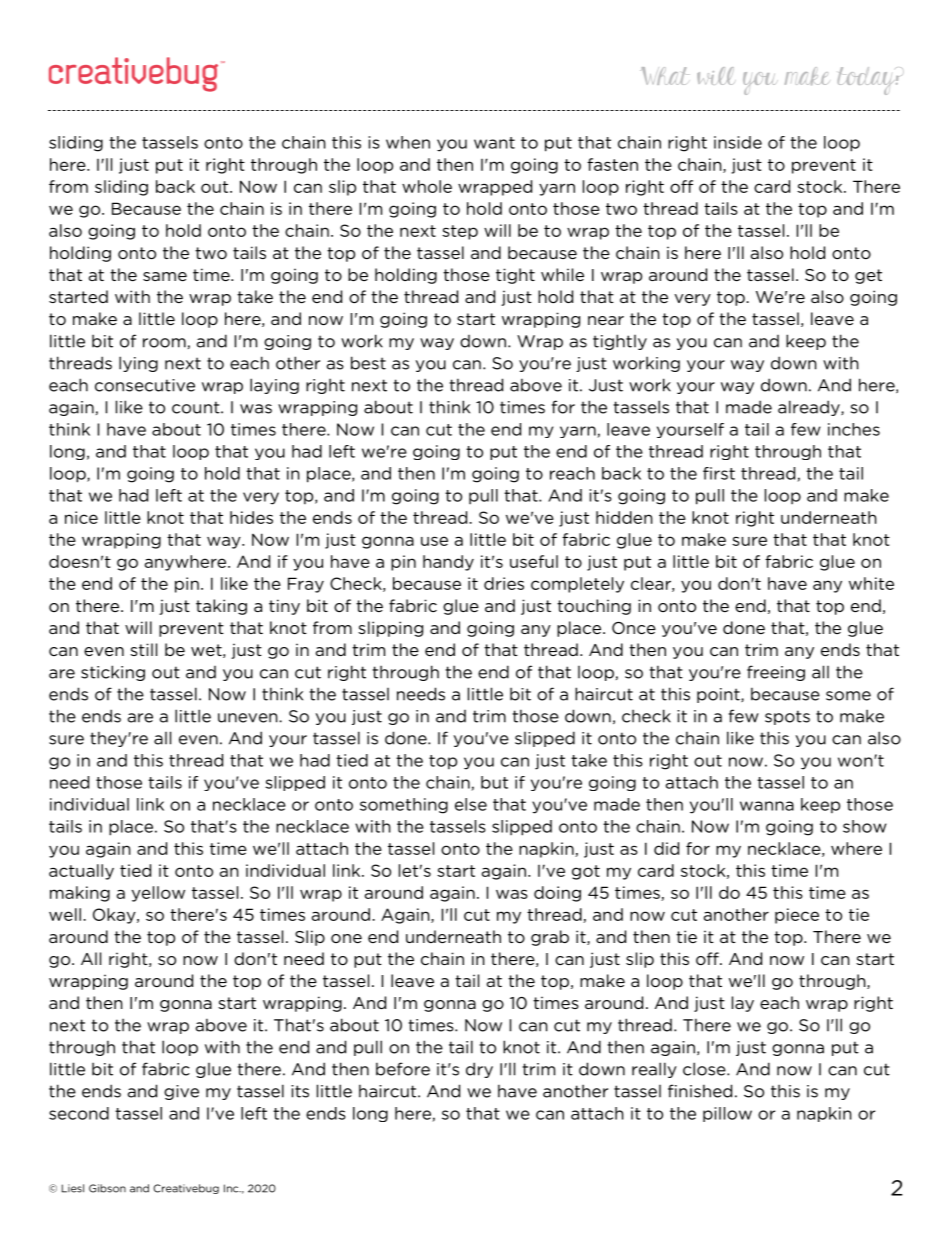 This document has width=952, height=1233. I want to click on freeing, so click(776, 673).
